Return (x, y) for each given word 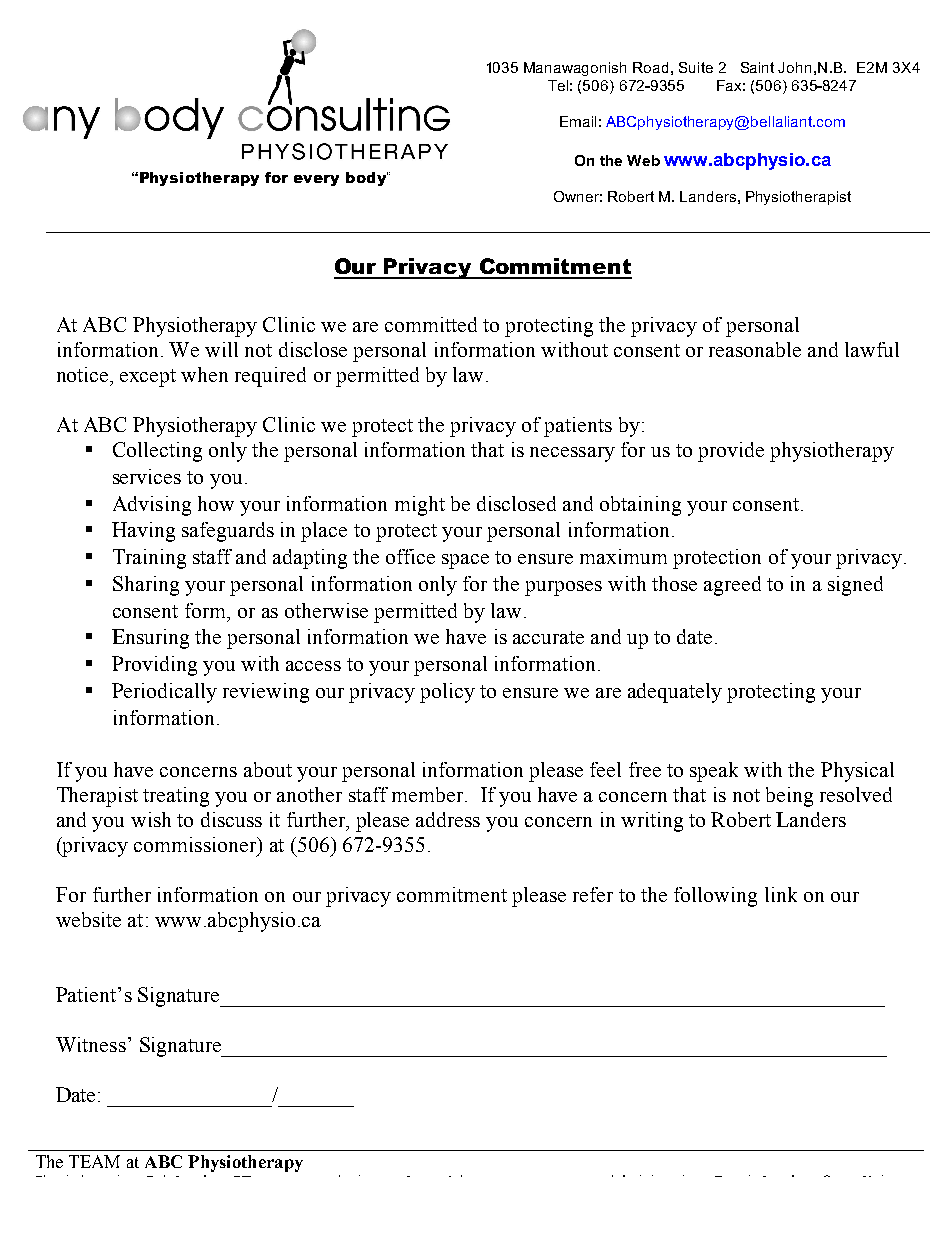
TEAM (94, 1161)
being (789, 797)
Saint (757, 67)
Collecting (157, 452)
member (429, 794)
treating (176, 797)
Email (578, 121)
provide (731, 452)
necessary (572, 454)
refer (593, 894)
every (316, 180)
